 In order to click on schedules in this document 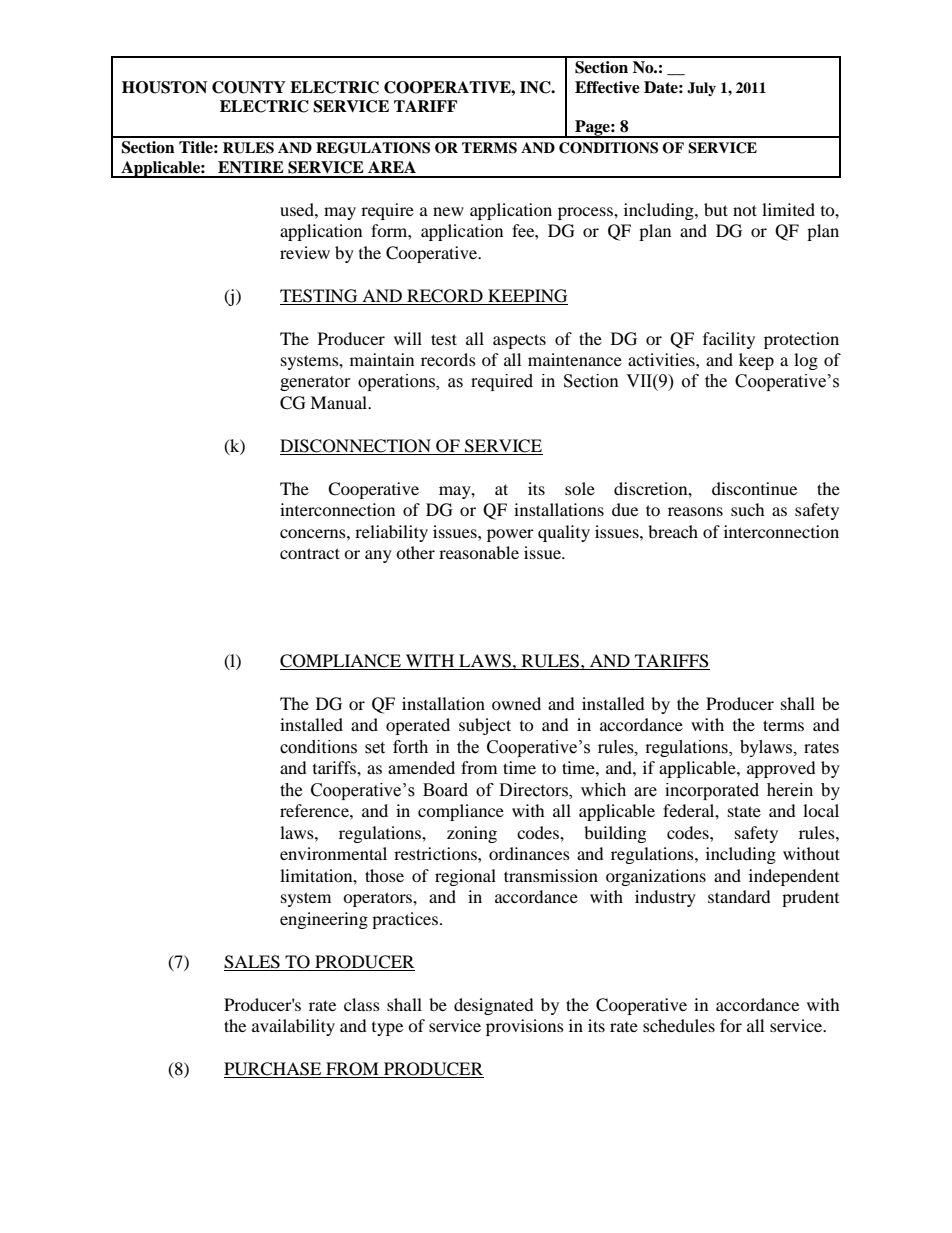, I will do `click(679, 1025)`.
